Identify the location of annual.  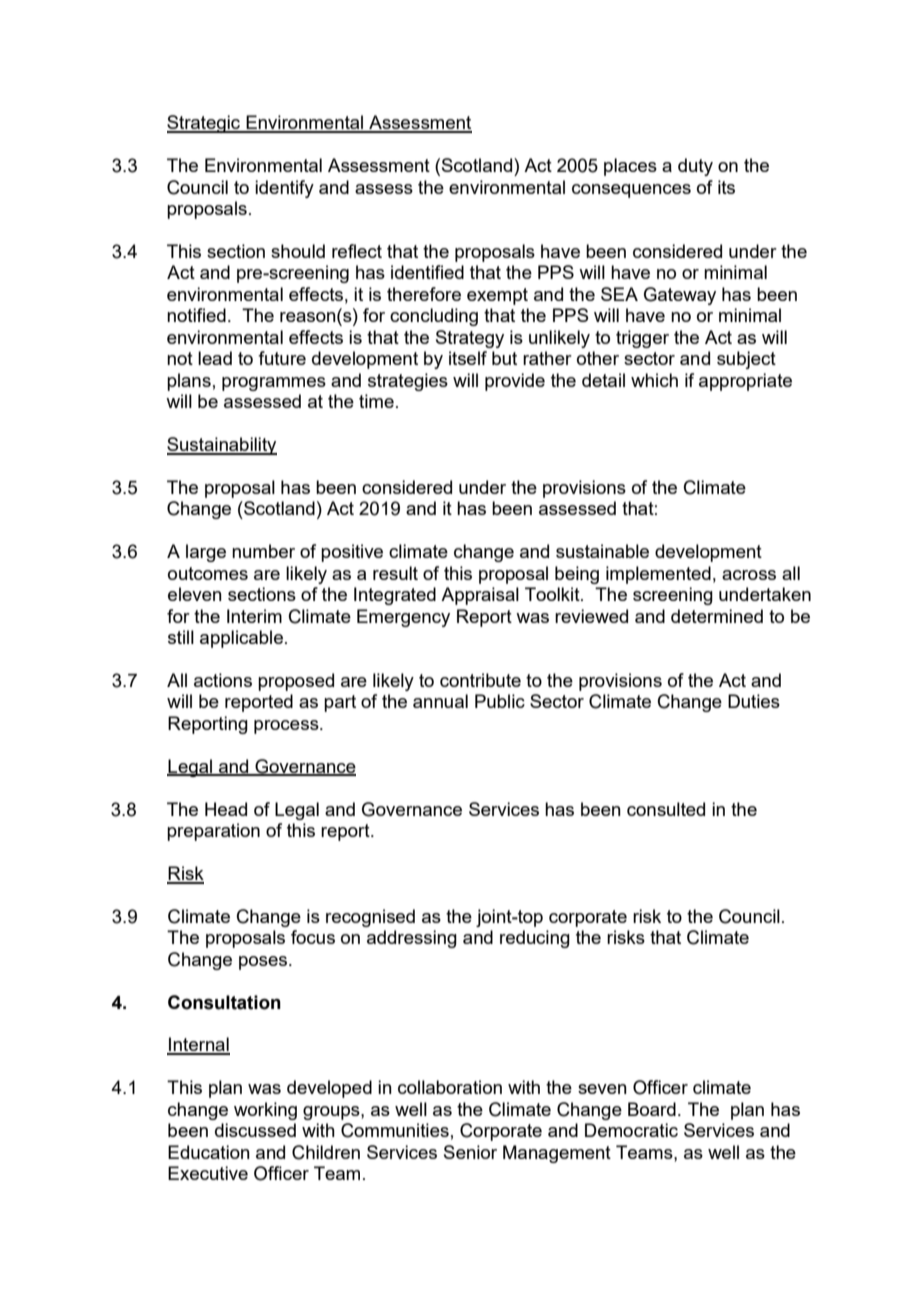
(440, 701).
